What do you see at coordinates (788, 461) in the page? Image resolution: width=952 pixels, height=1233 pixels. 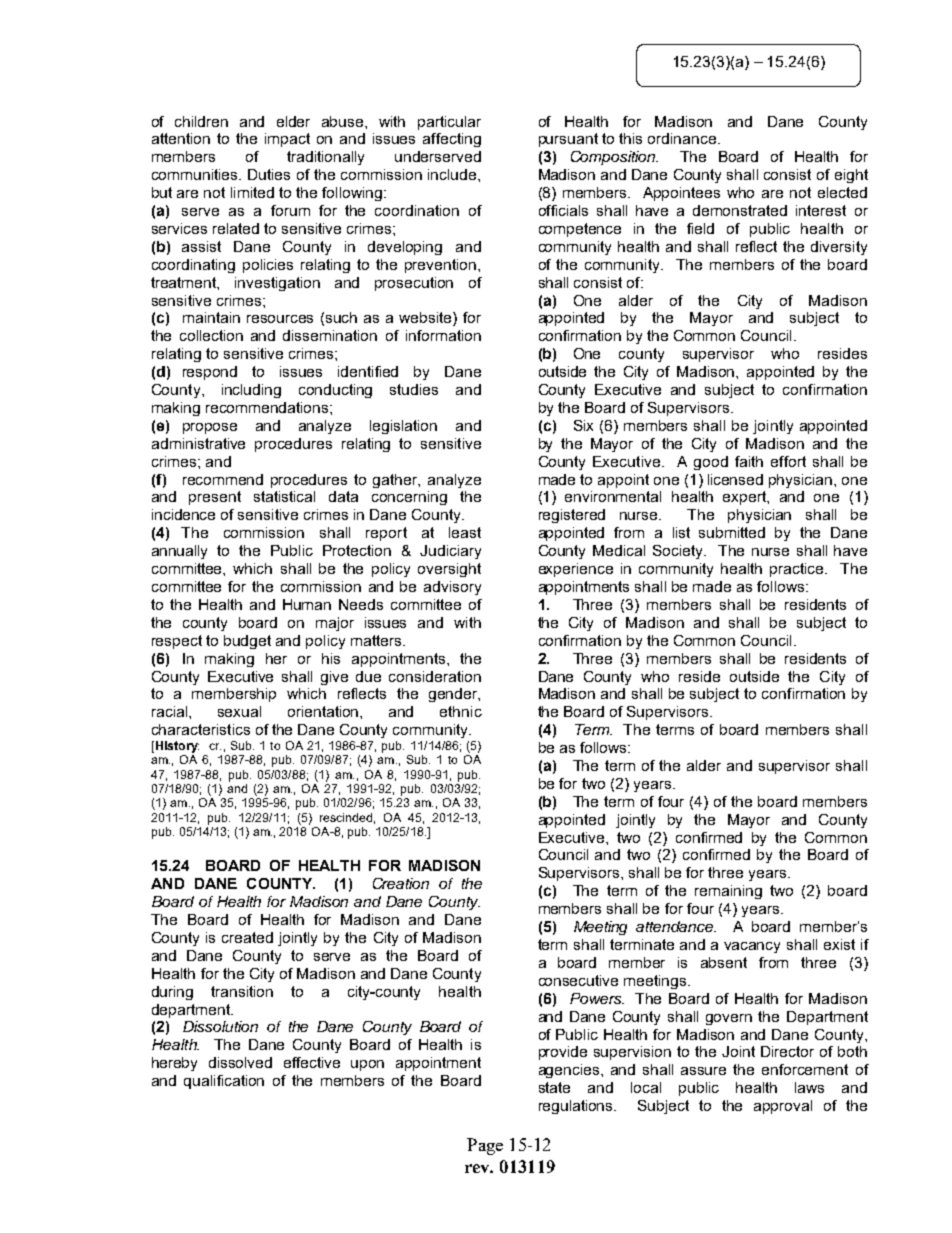 I see `effort` at bounding box center [788, 461].
